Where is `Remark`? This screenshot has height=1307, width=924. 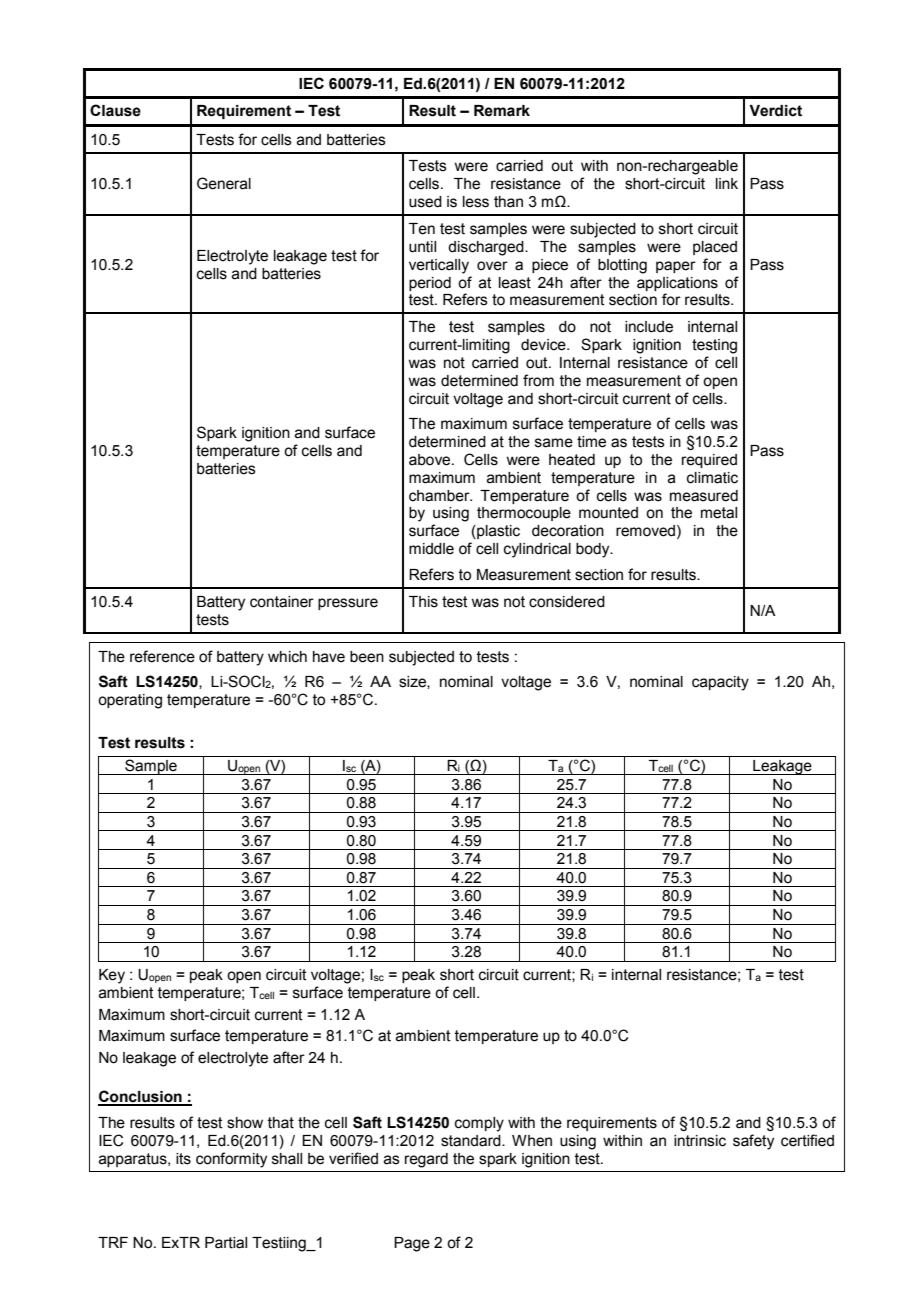
Remark is located at coordinates (502, 111).
